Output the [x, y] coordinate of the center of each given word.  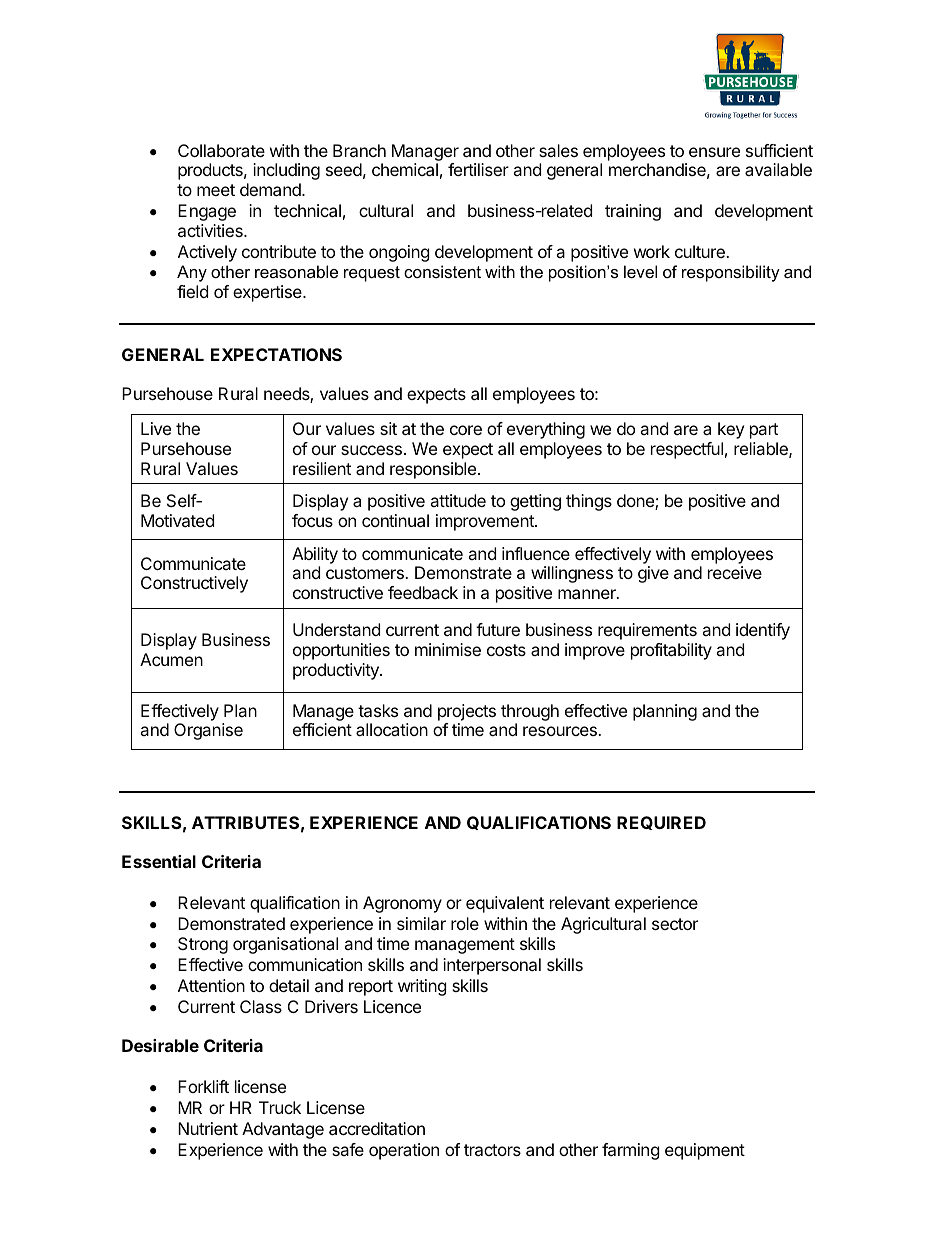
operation [404, 1151]
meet [216, 190]
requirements [647, 631]
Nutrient [208, 1128]
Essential [159, 861]
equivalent [505, 904]
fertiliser [478, 169]
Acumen [171, 659]
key [731, 430]
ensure [714, 152]
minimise [448, 649]
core [466, 430]
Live [156, 428]
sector [675, 924]
